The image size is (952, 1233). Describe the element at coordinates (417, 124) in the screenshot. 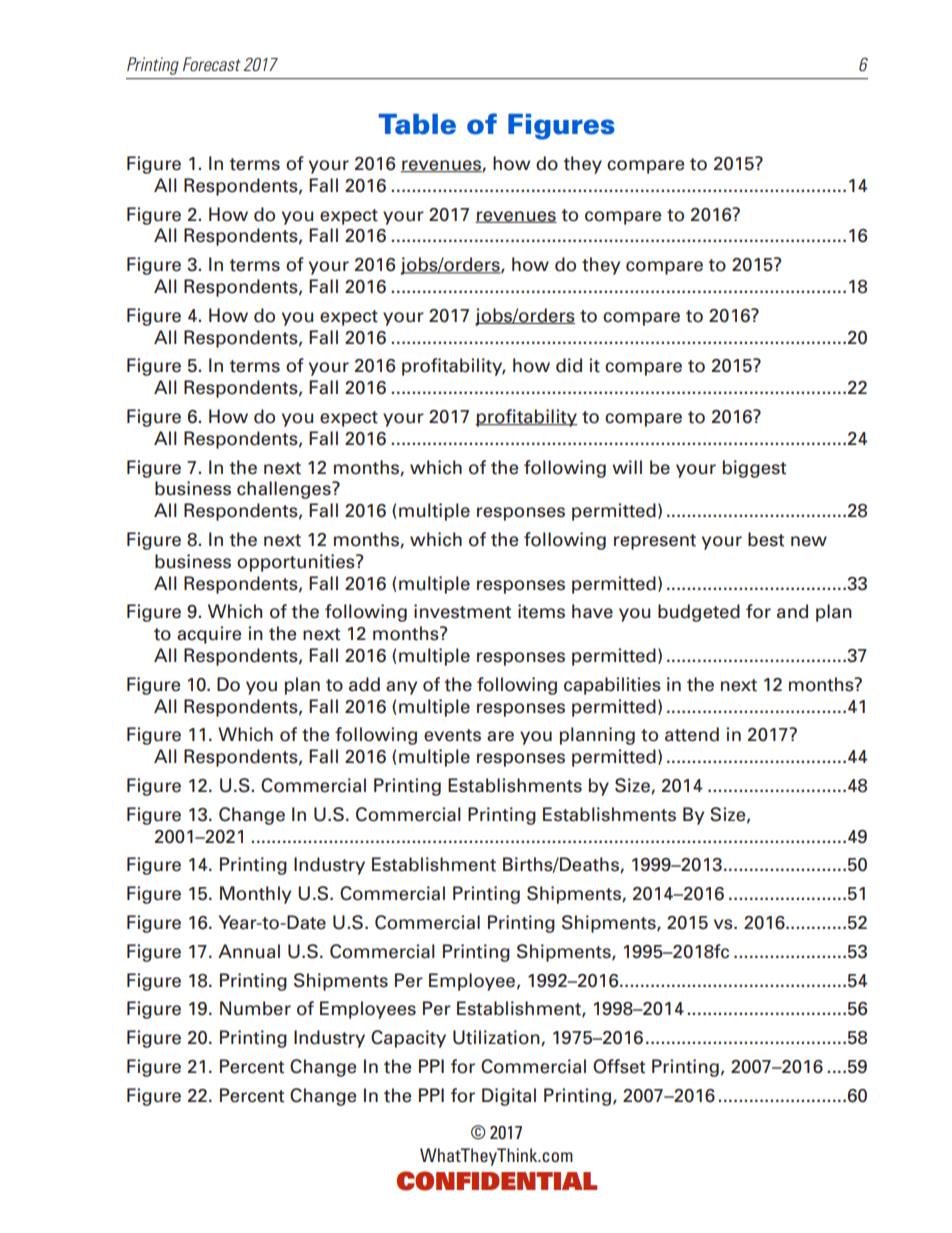

I see `Table` at that location.
